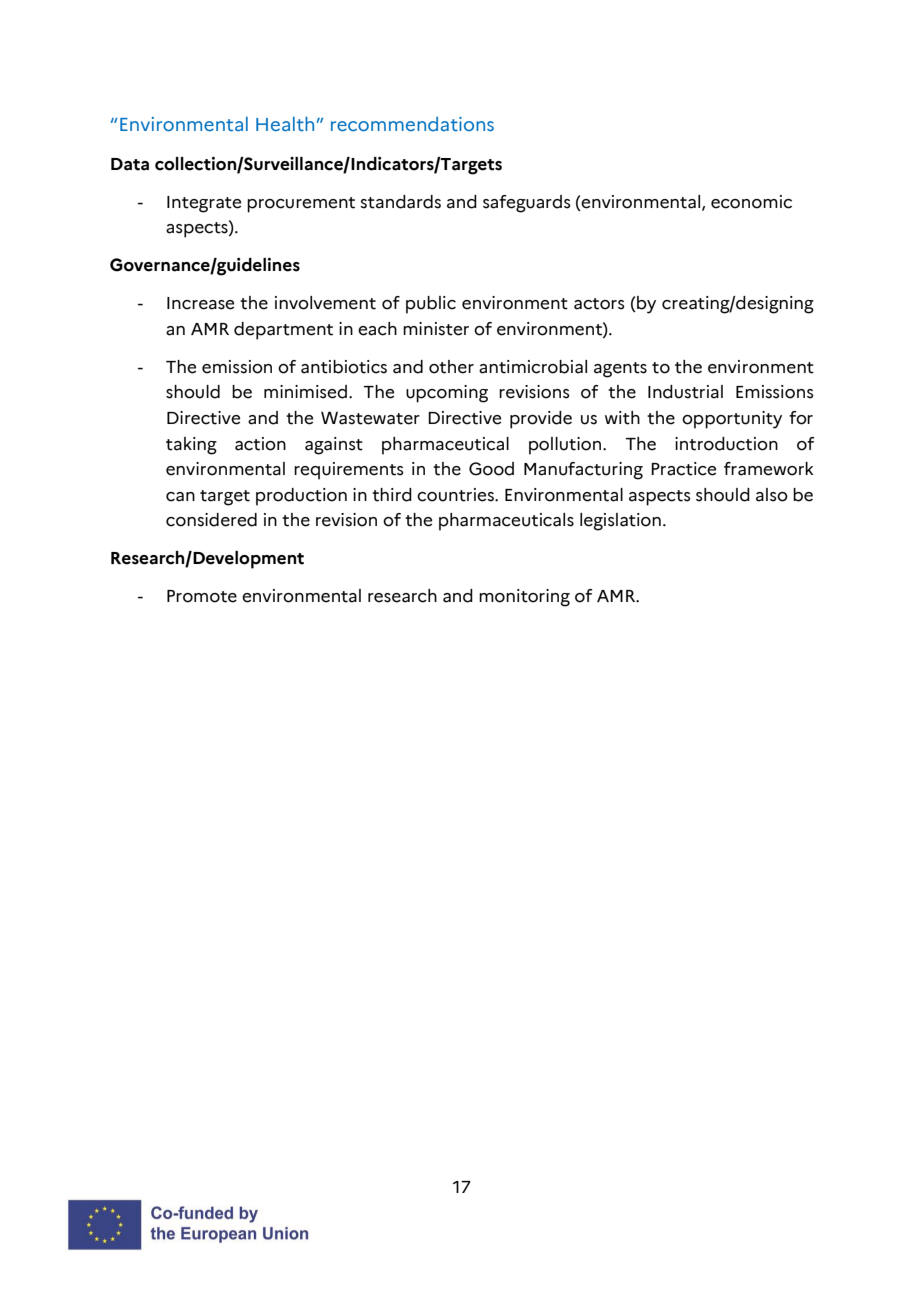 The image size is (924, 1308). I want to click on economic, so click(751, 202).
